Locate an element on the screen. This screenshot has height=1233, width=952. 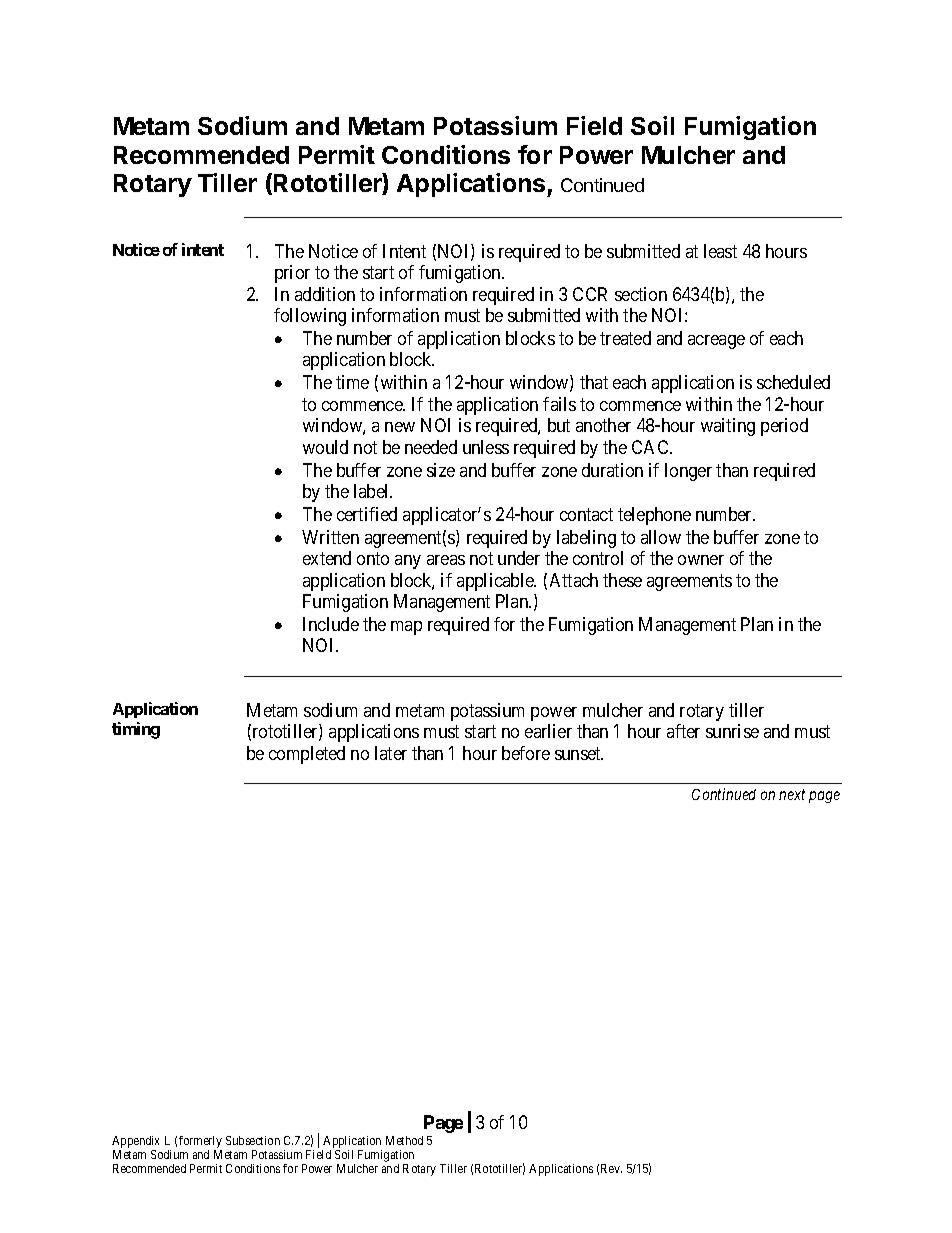
waiting is located at coordinates (728, 427).
